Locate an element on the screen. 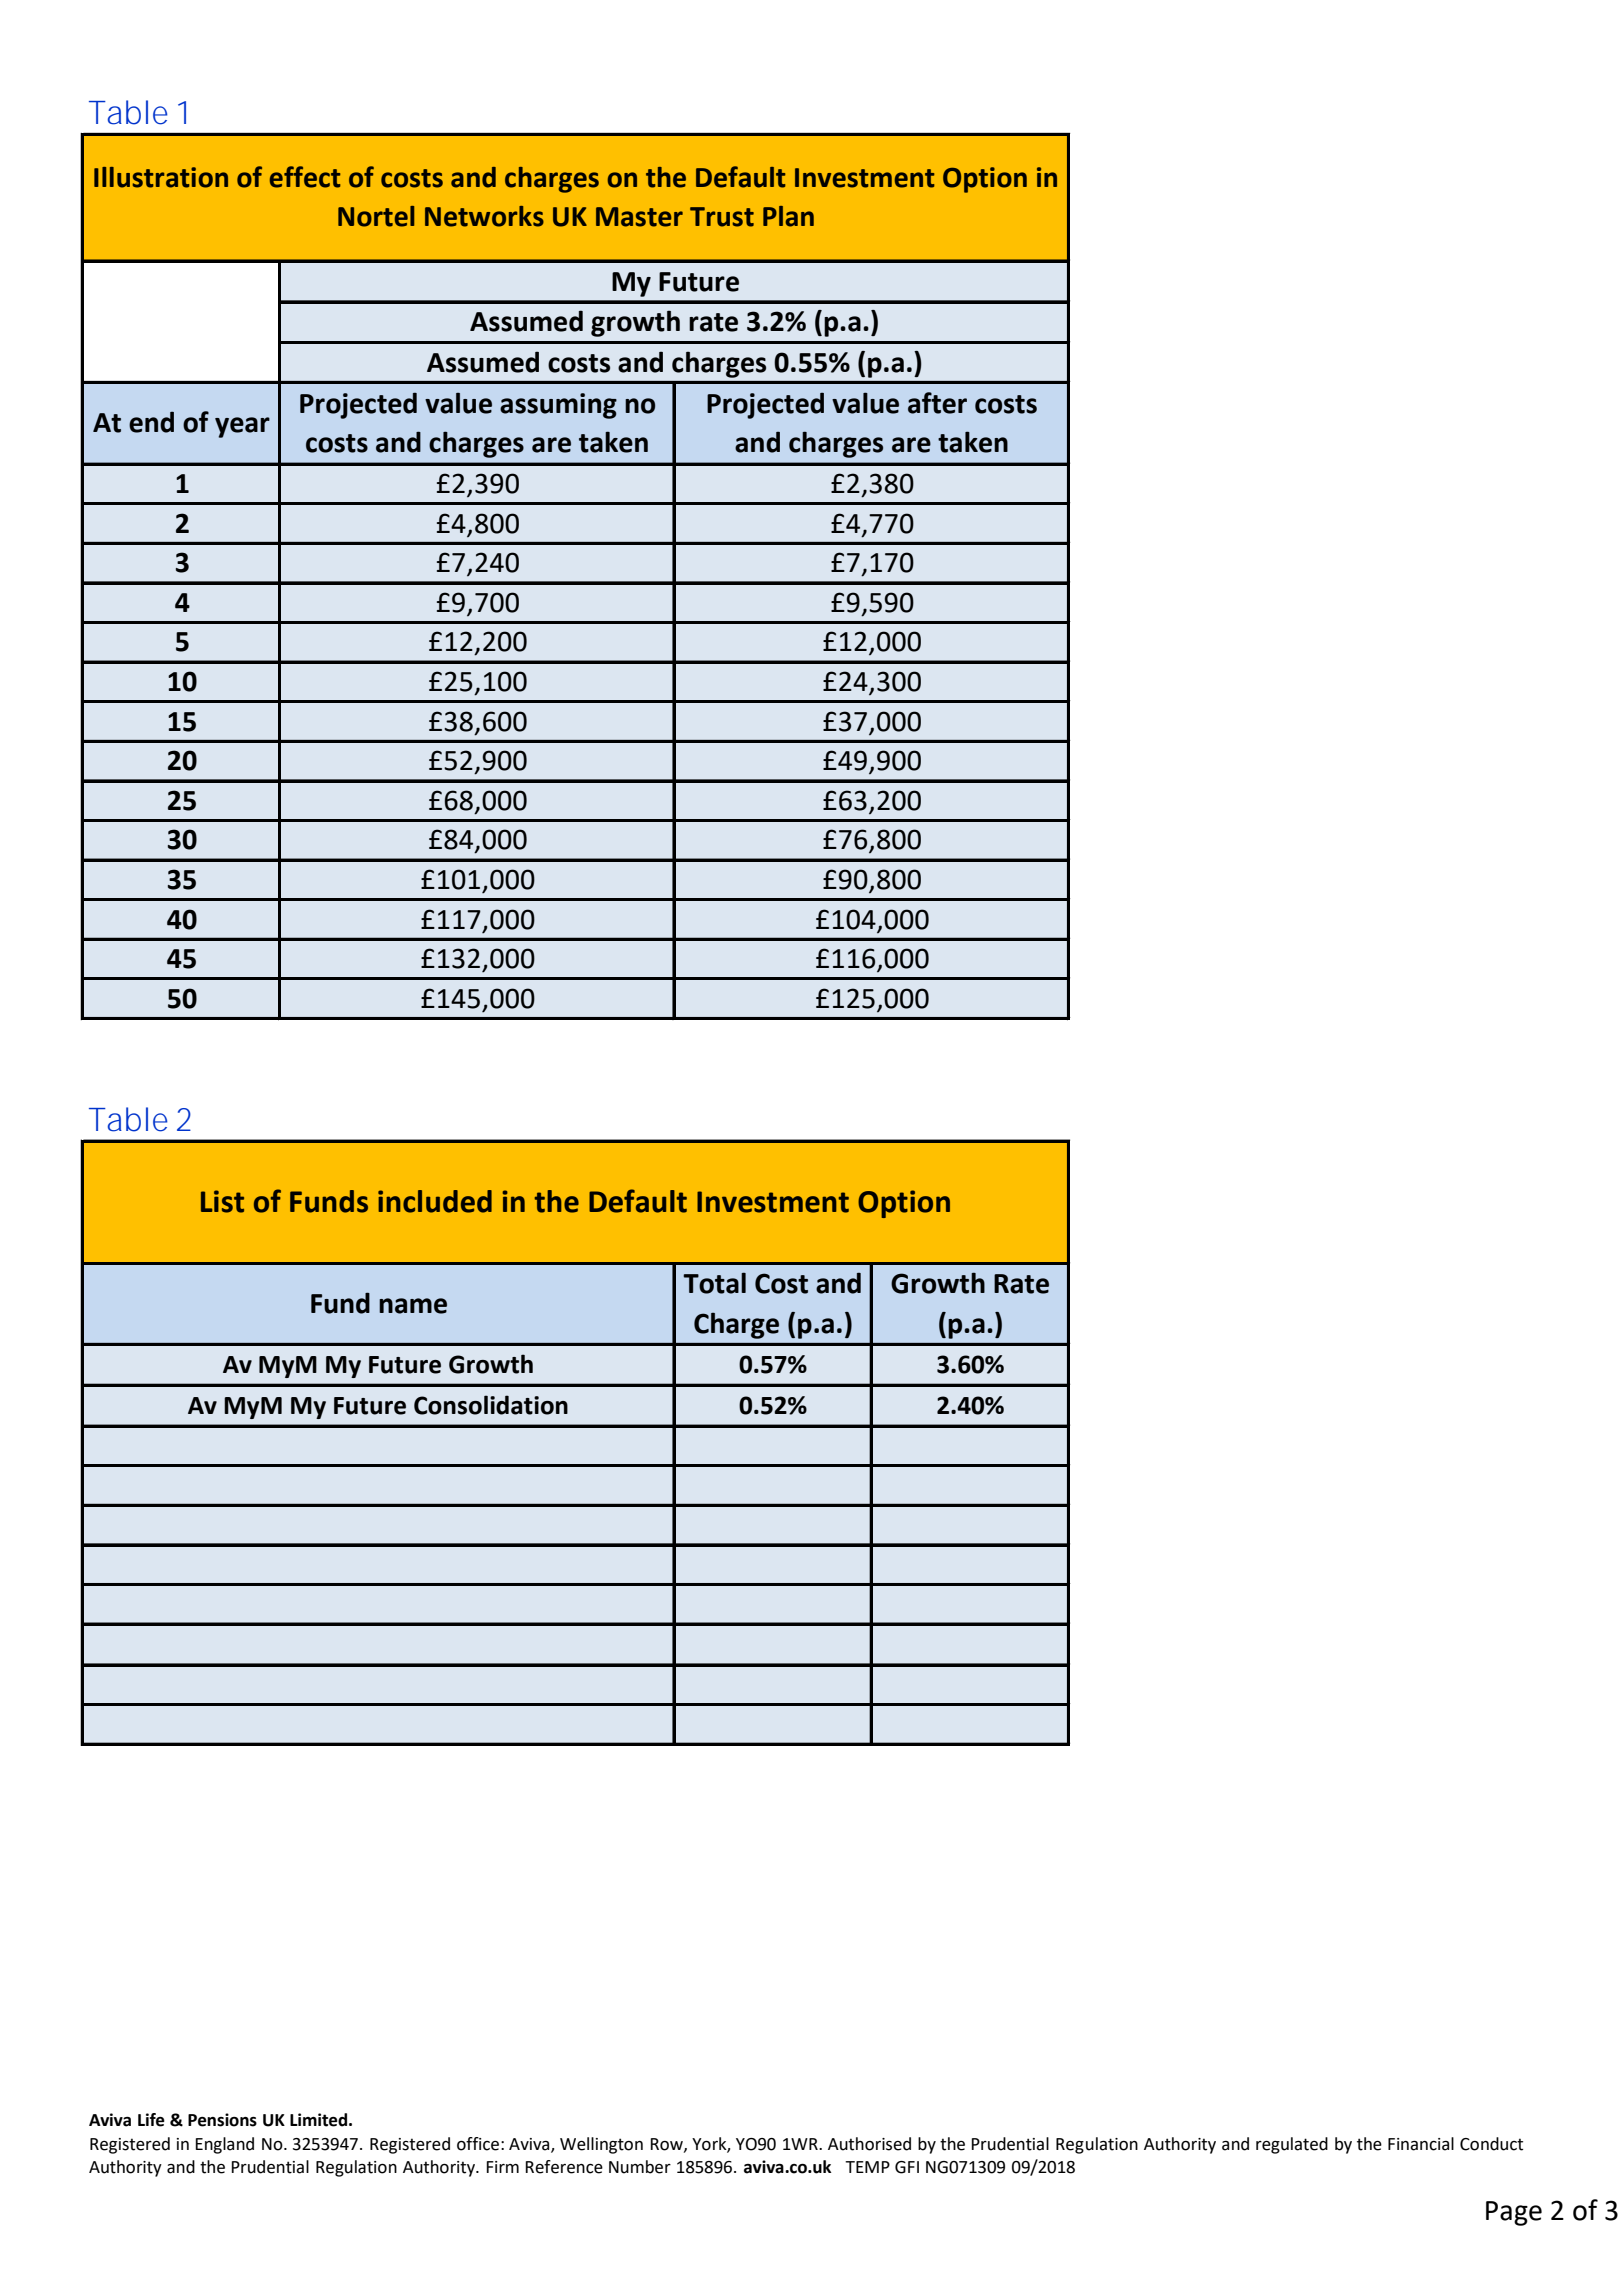 This screenshot has height=2295, width=1622. Plan is located at coordinates (788, 216).
